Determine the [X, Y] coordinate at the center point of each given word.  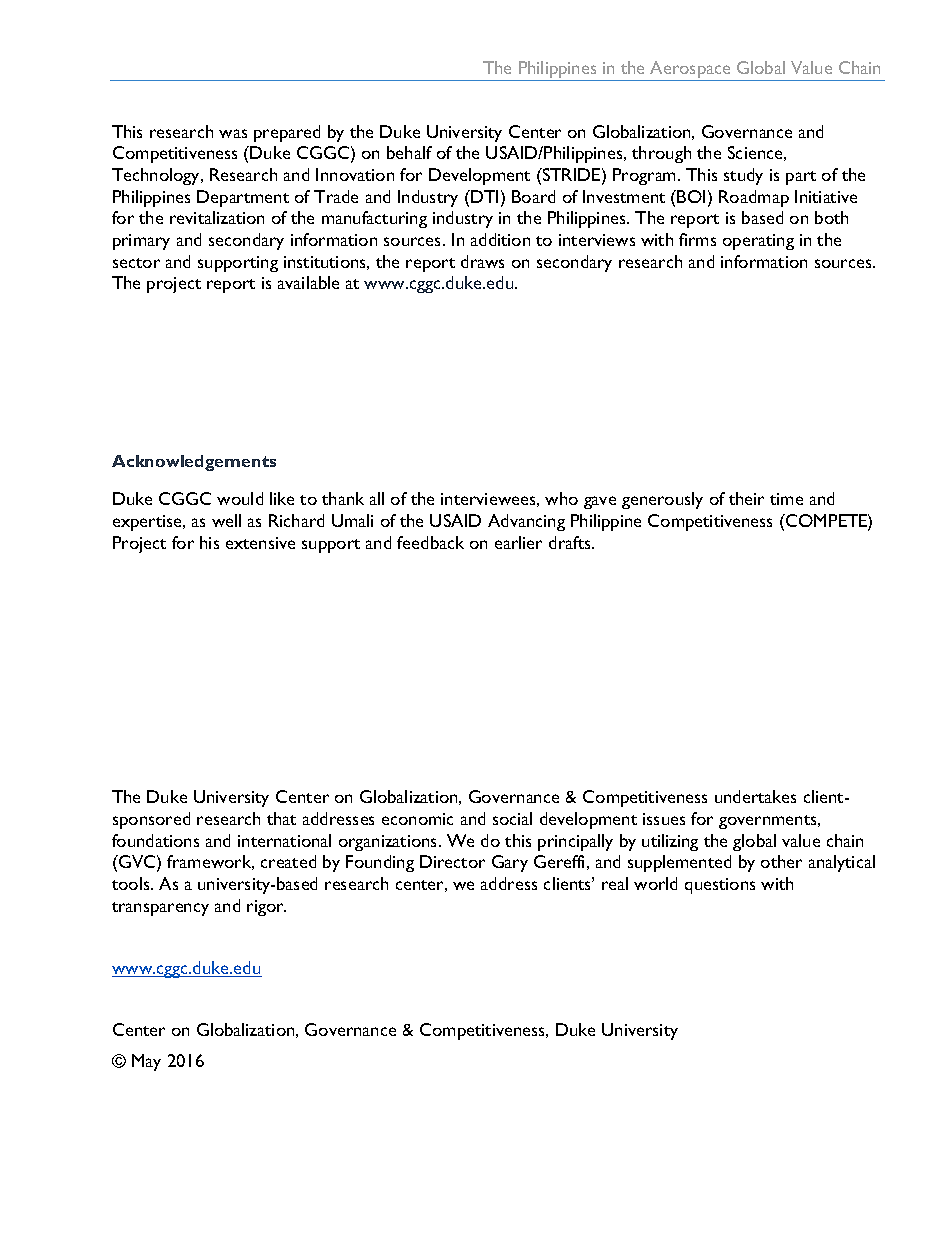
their [746, 498]
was [233, 133]
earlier [518, 542]
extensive [260, 543]
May [146, 1062]
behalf [409, 152]
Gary [510, 863]
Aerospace [690, 71]
